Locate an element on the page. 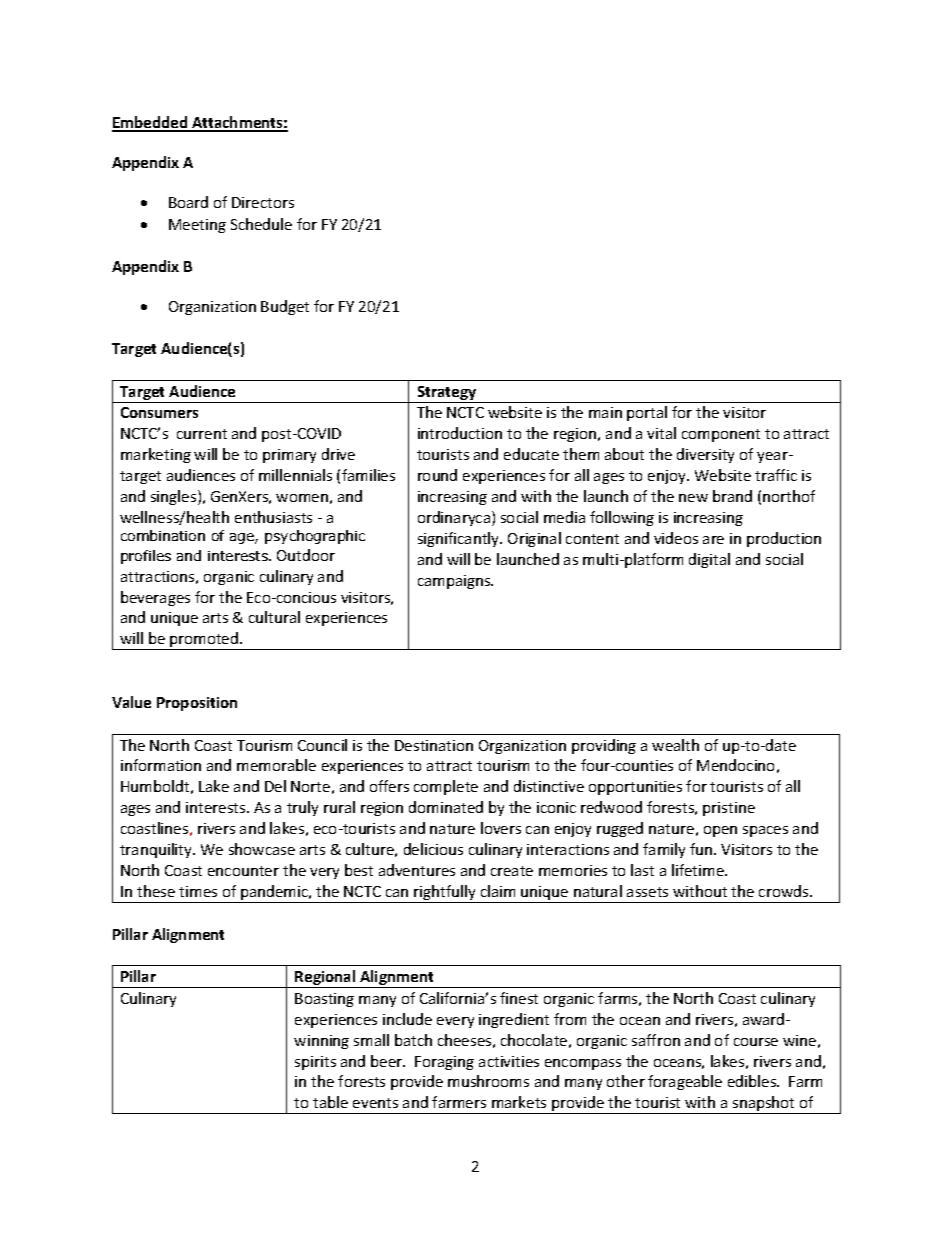 This document has height=1233, width=952. introduction is located at coordinates (460, 433).
